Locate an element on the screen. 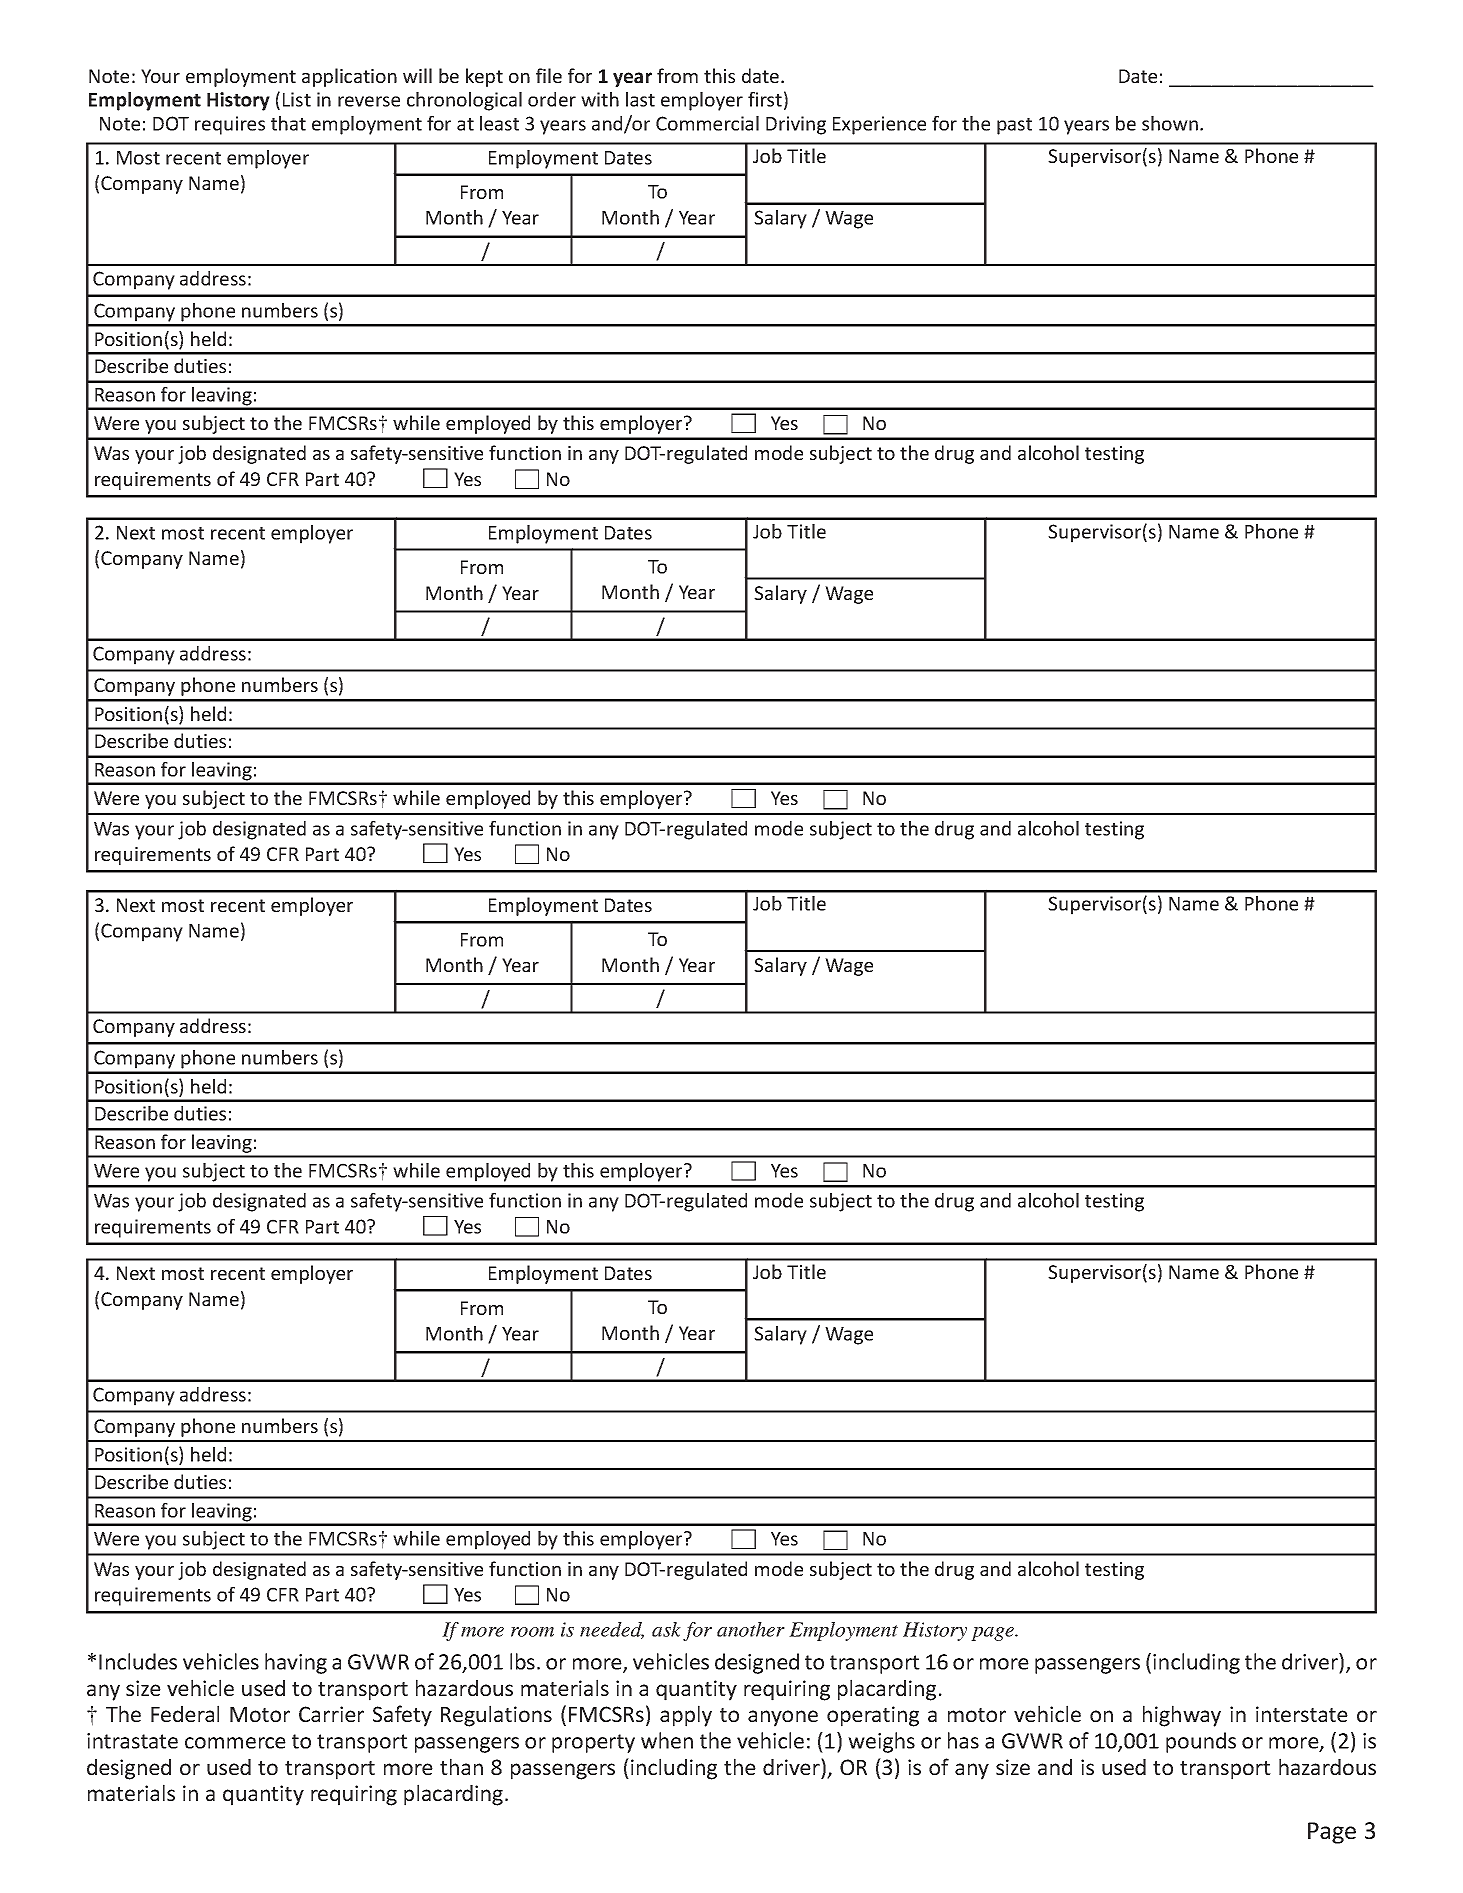  that is located at coordinates (288, 123).
